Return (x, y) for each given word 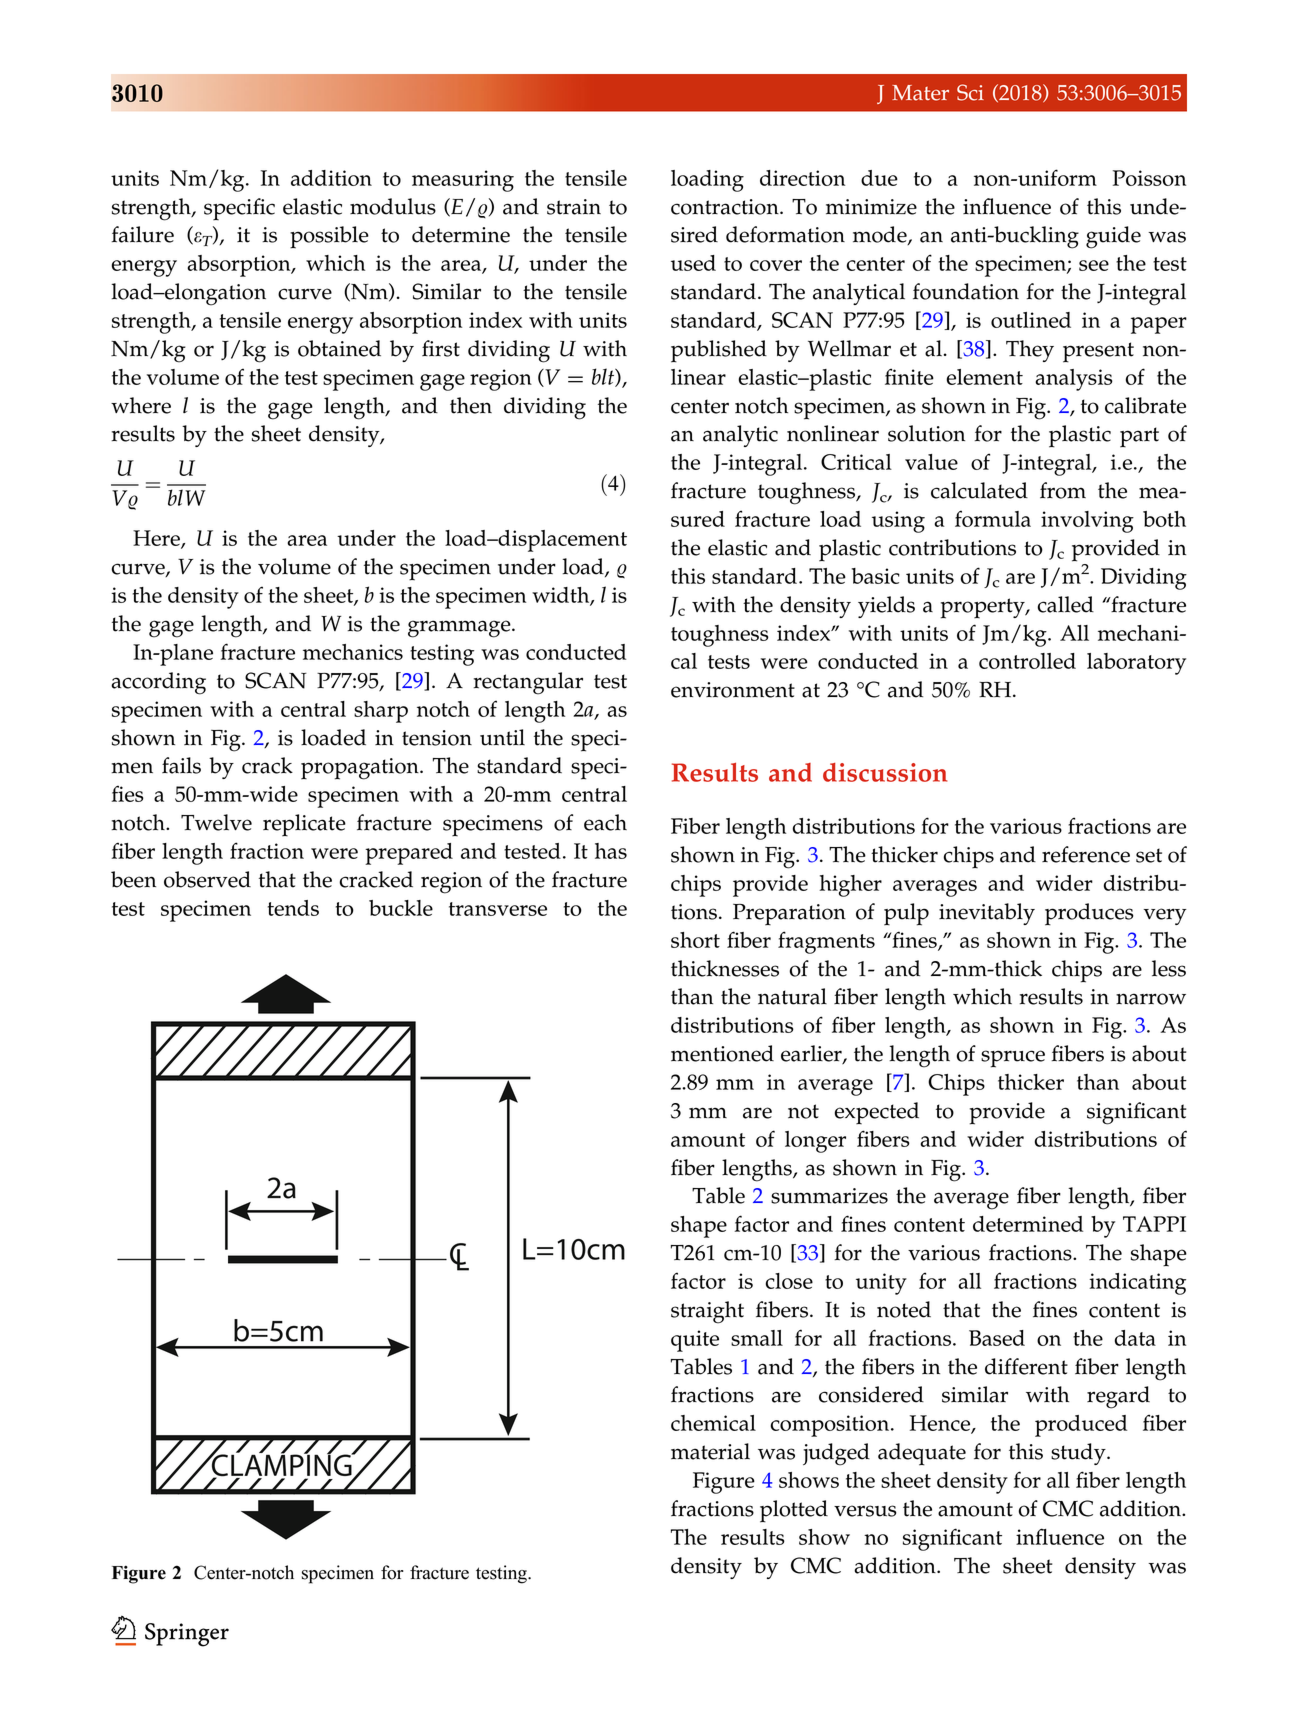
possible (329, 237)
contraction (726, 207)
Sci (970, 92)
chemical (713, 1423)
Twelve (216, 822)
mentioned (722, 1053)
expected (877, 1113)
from (1063, 490)
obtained (339, 348)
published (719, 351)
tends (293, 908)
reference (1086, 854)
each (605, 822)
